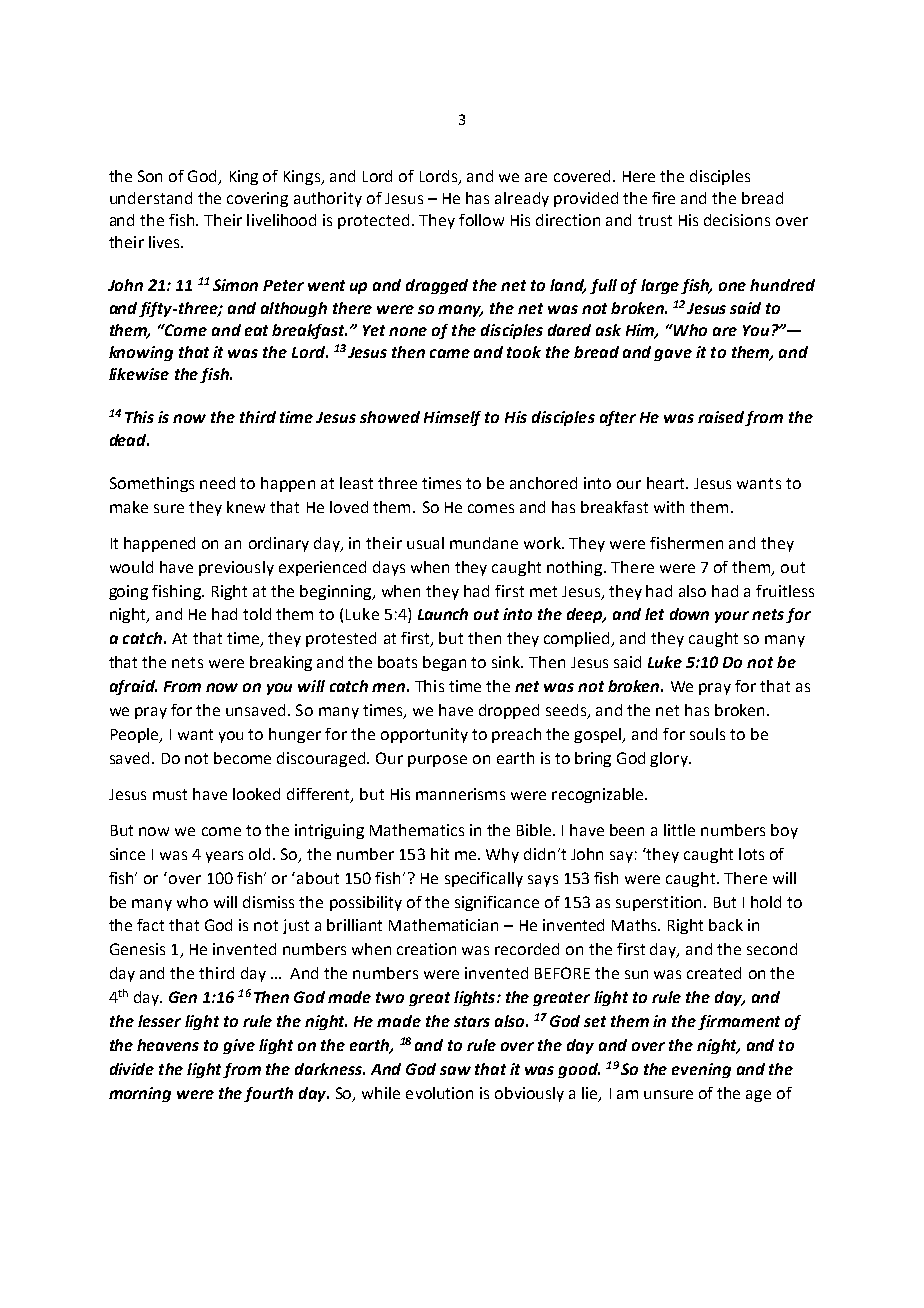 Image resolution: width=924 pixels, height=1308 pixels. I want to click on down, so click(689, 614).
